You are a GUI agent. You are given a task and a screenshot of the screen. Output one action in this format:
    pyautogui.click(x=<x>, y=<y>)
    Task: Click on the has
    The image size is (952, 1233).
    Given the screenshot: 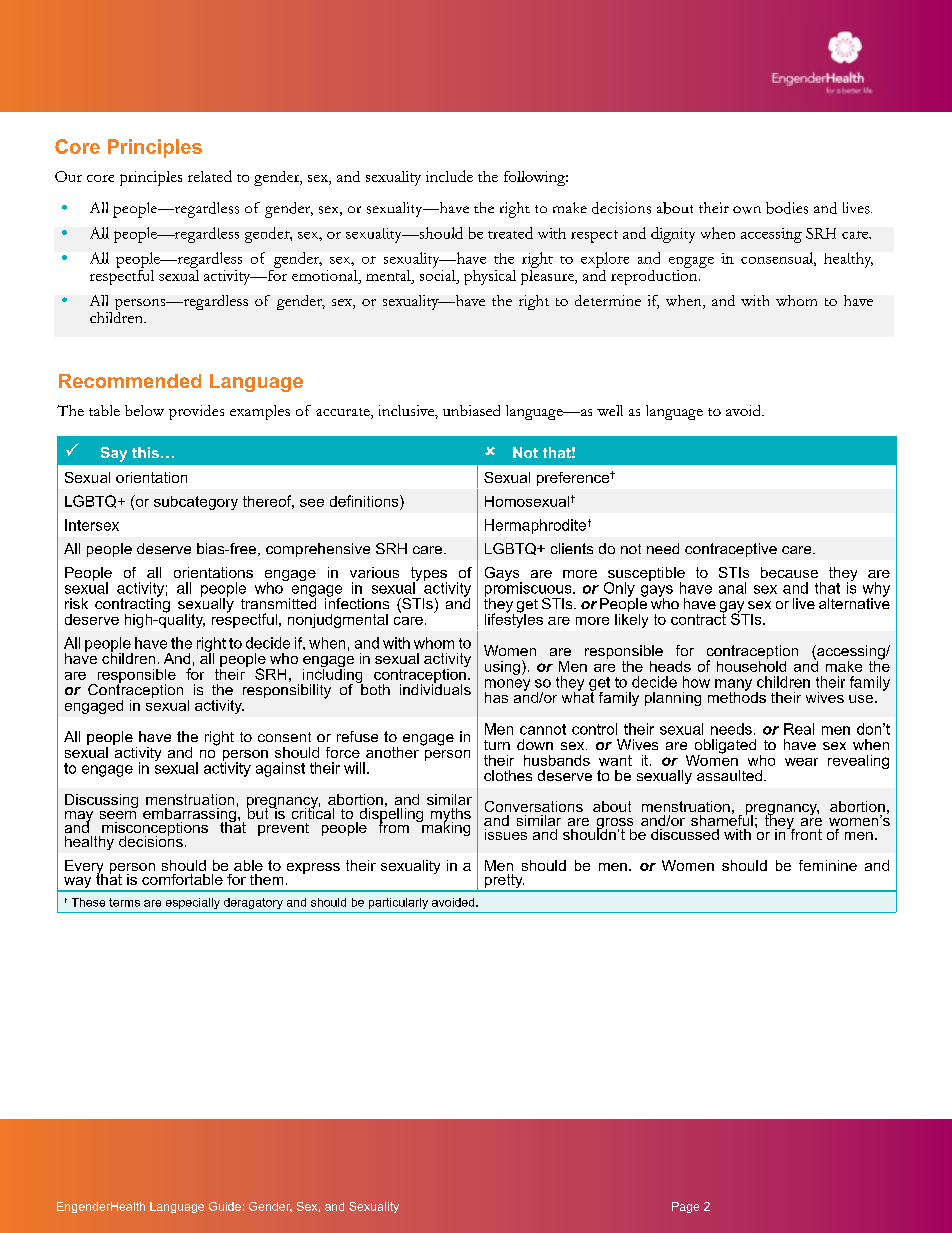 What is the action you would take?
    pyautogui.click(x=496, y=697)
